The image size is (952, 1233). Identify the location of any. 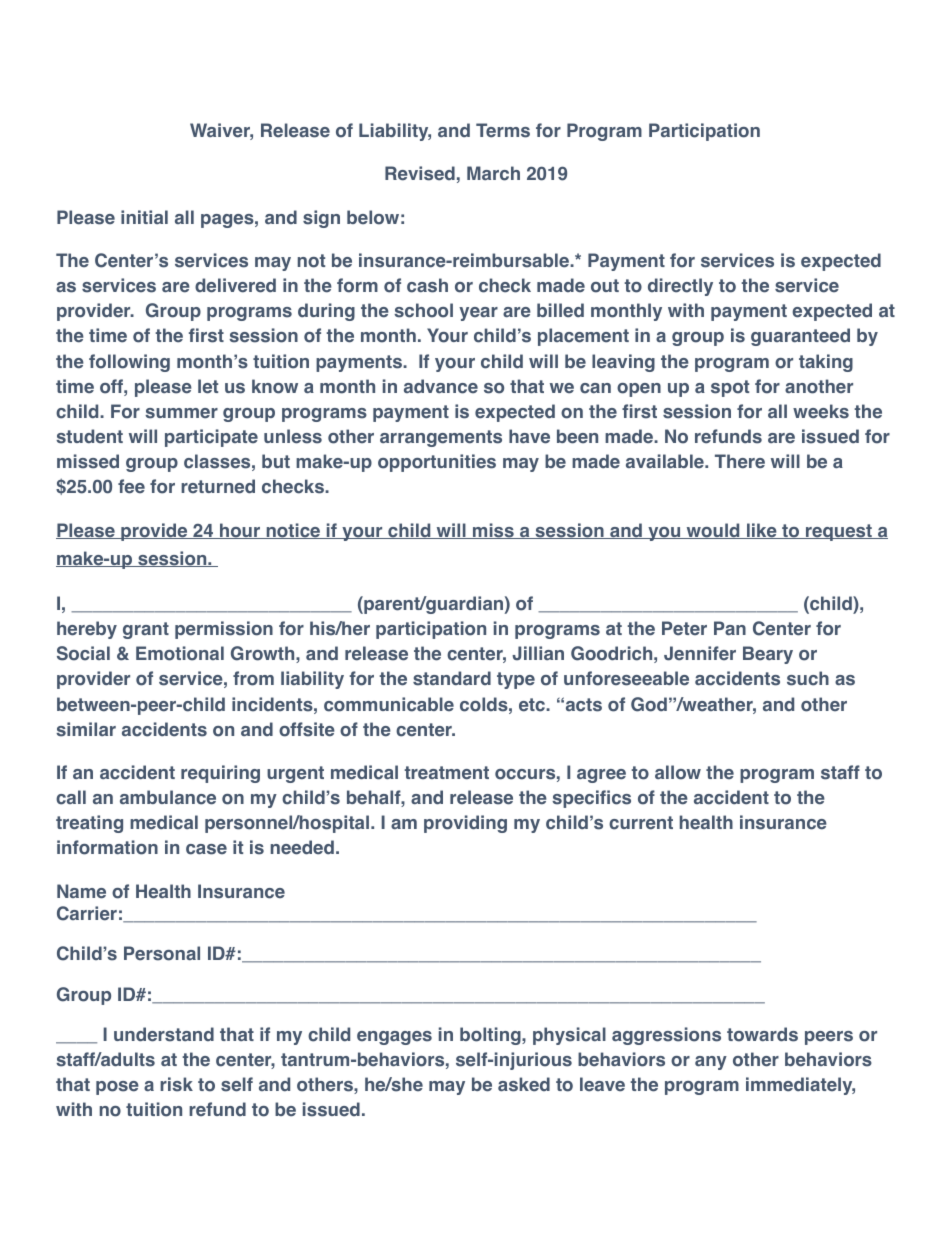
(711, 1063).
